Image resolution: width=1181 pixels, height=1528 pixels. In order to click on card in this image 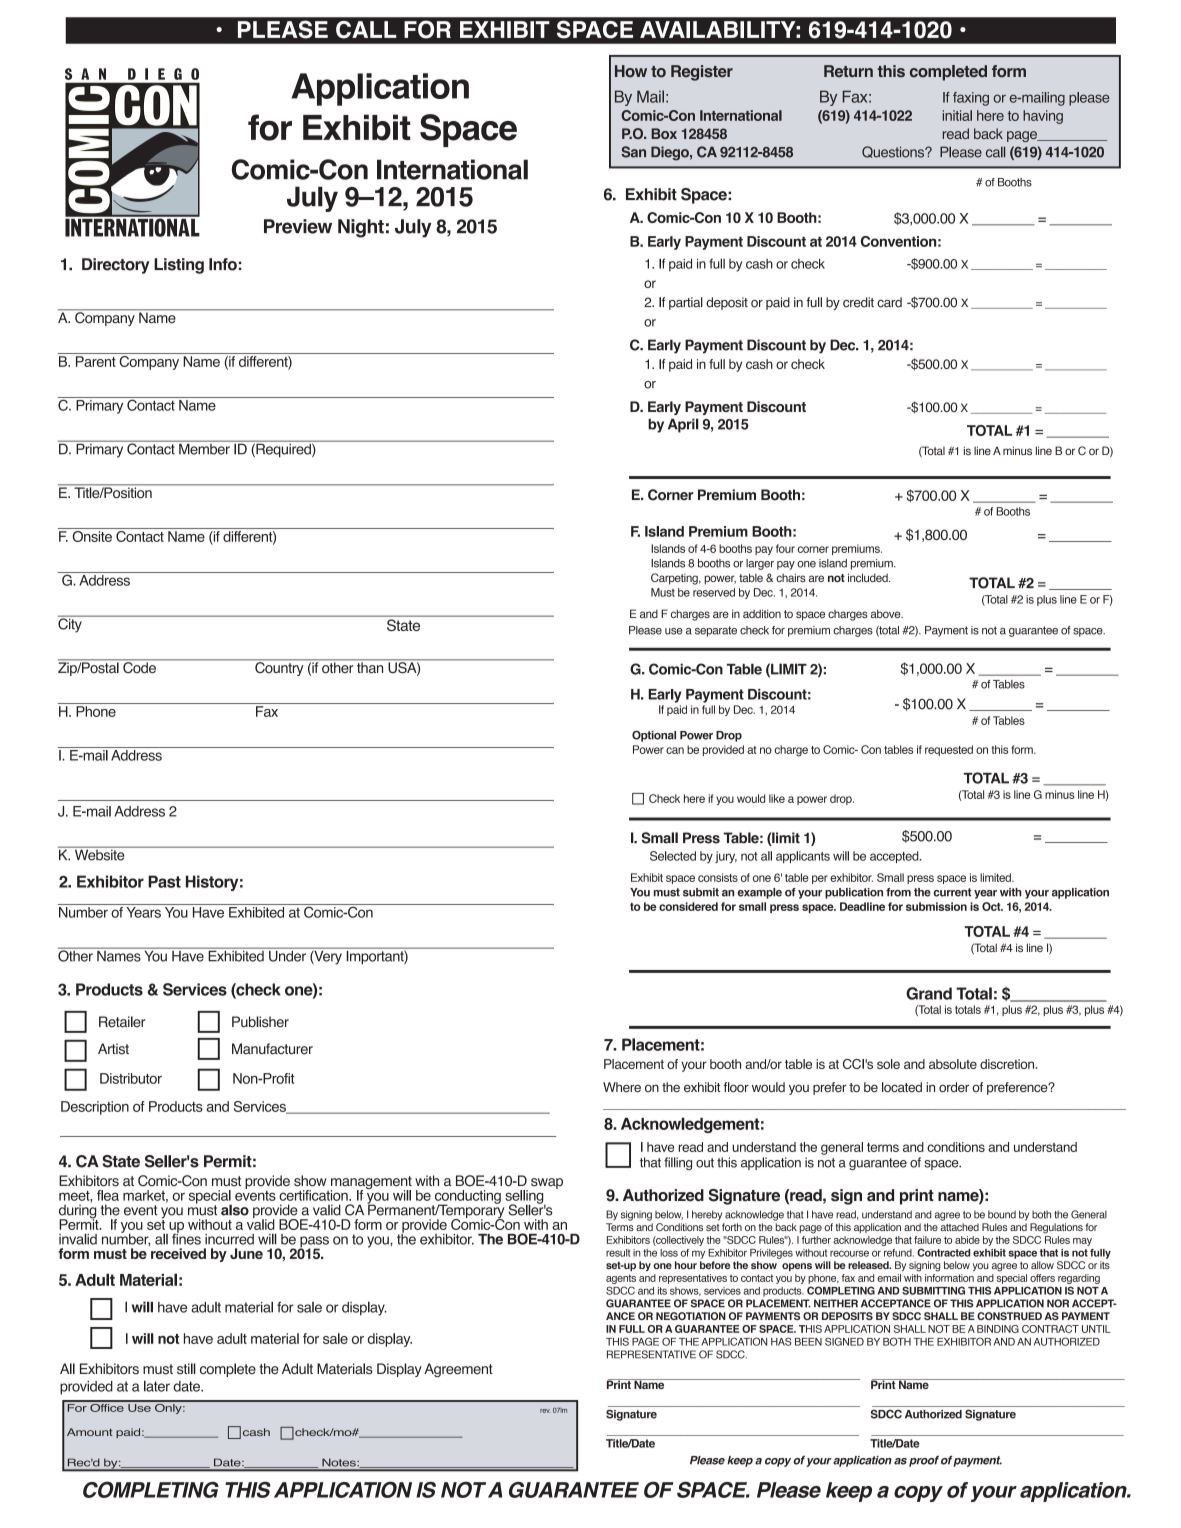, I will do `click(889, 302)`.
